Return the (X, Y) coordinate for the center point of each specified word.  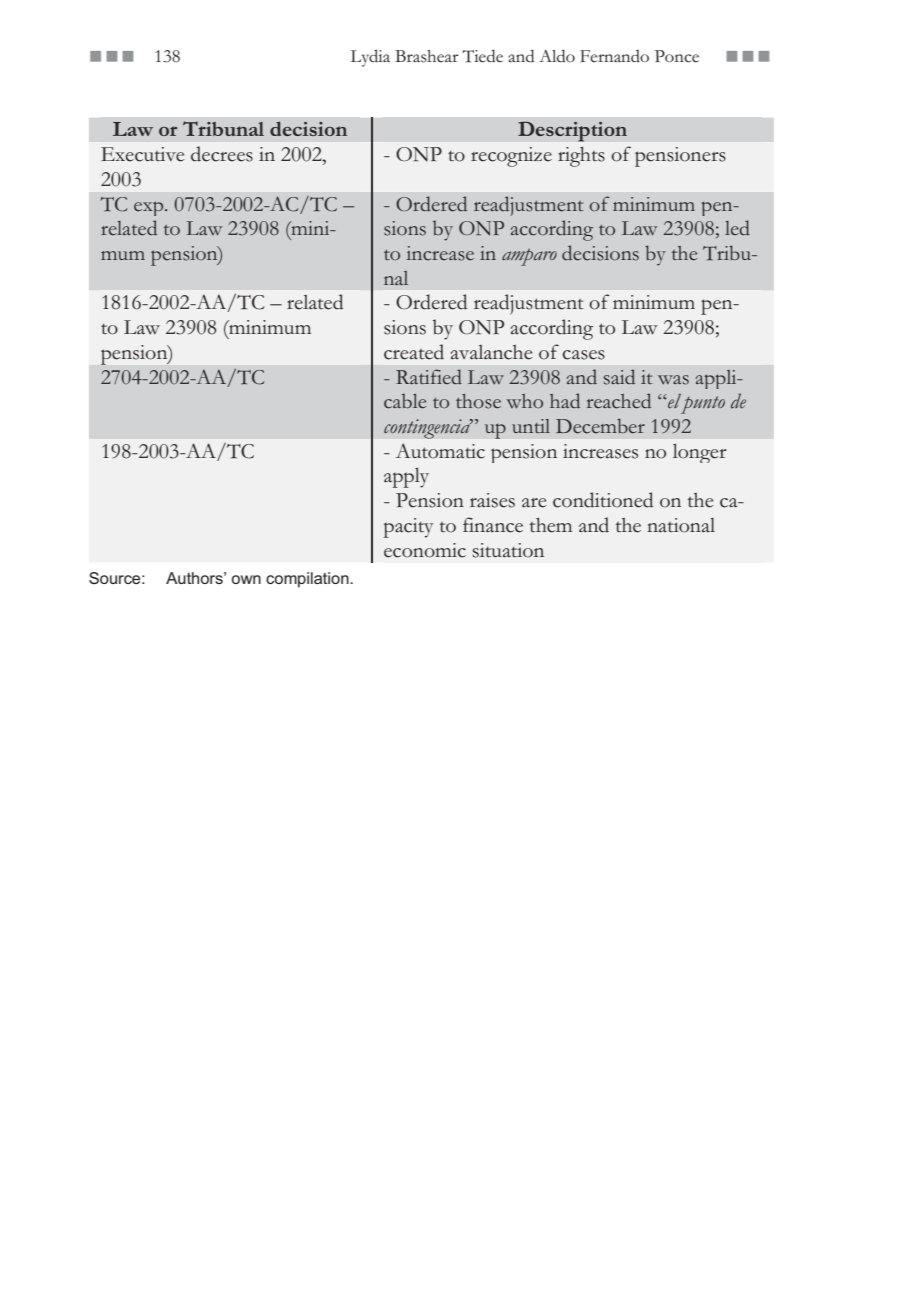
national (681, 525)
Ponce (677, 56)
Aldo (557, 56)
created (414, 352)
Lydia (370, 58)
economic (425, 550)
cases (584, 355)
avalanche (491, 352)
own (246, 579)
